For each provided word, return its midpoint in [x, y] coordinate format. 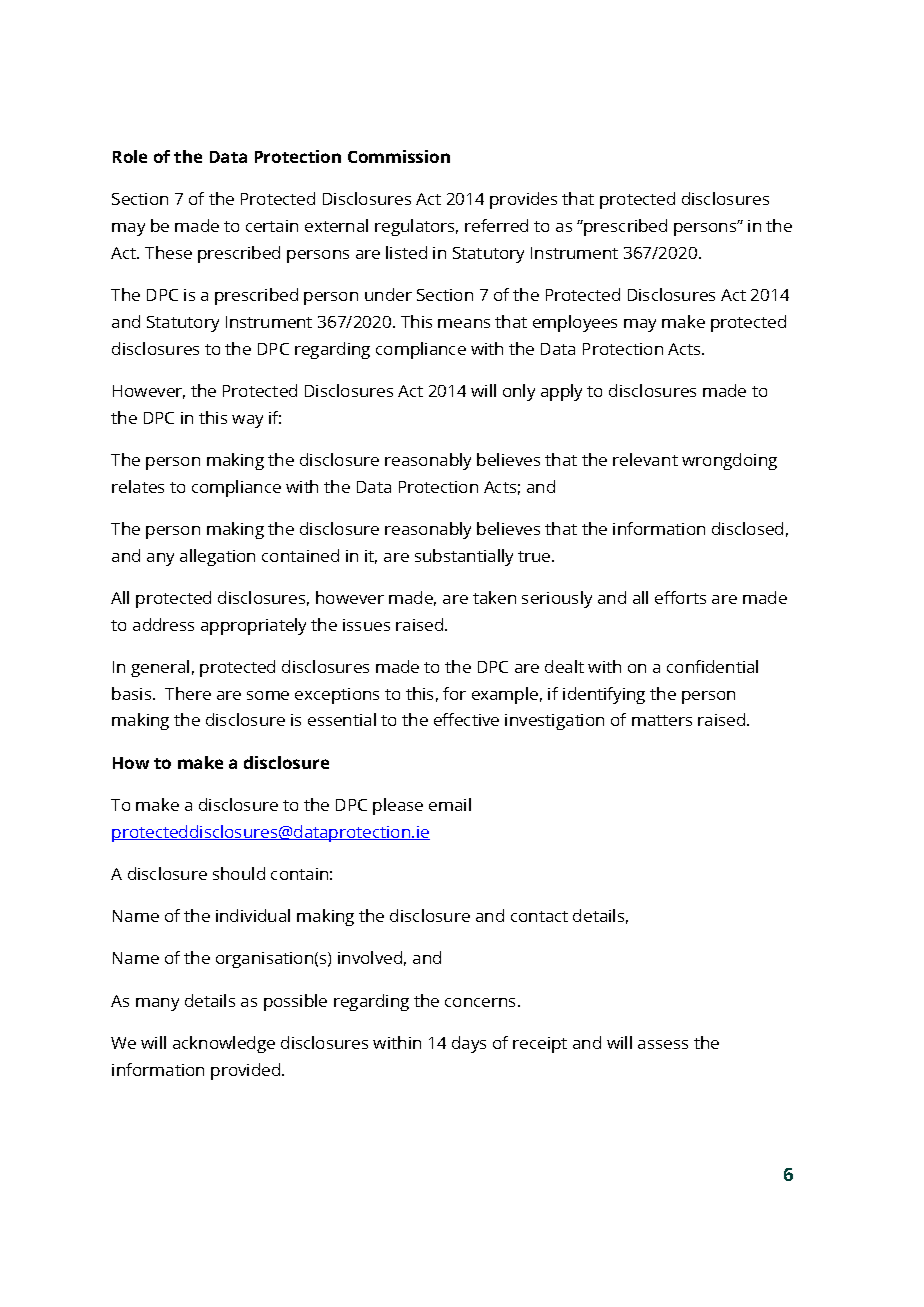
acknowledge [224, 1044]
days [469, 1044]
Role [130, 156]
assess [663, 1044]
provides [523, 200]
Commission [399, 156]
